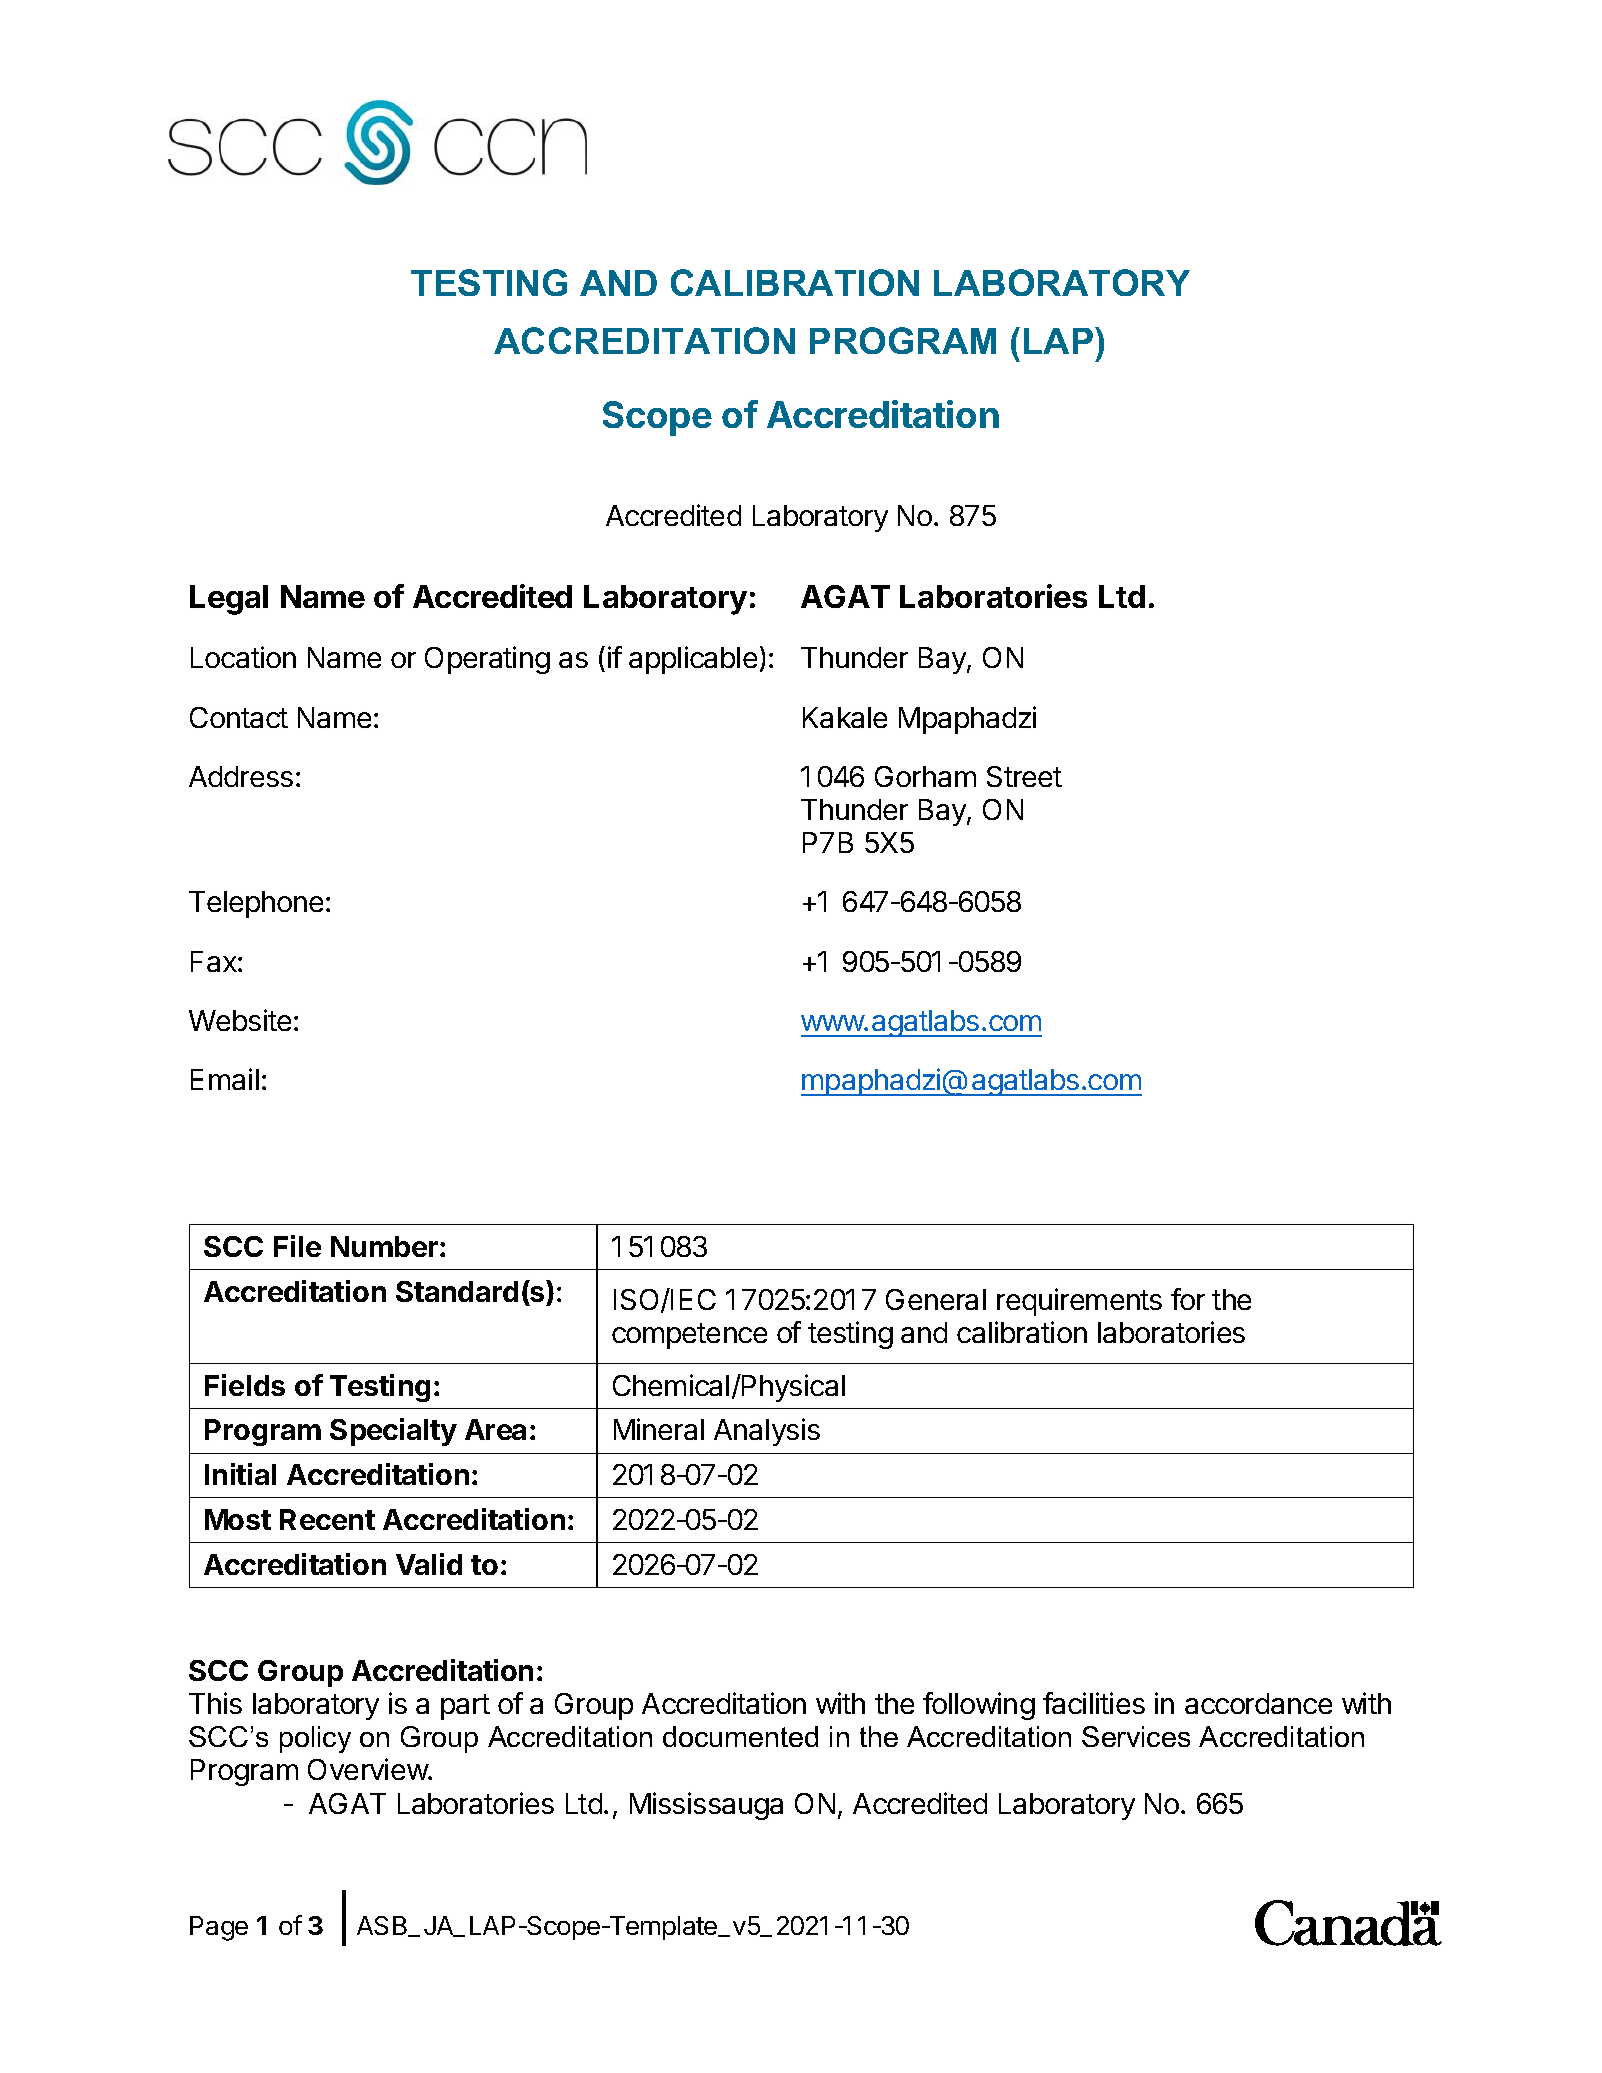 The image size is (1602, 2073). What do you see at coordinates (689, 1336) in the screenshot?
I see `competence` at bounding box center [689, 1336].
